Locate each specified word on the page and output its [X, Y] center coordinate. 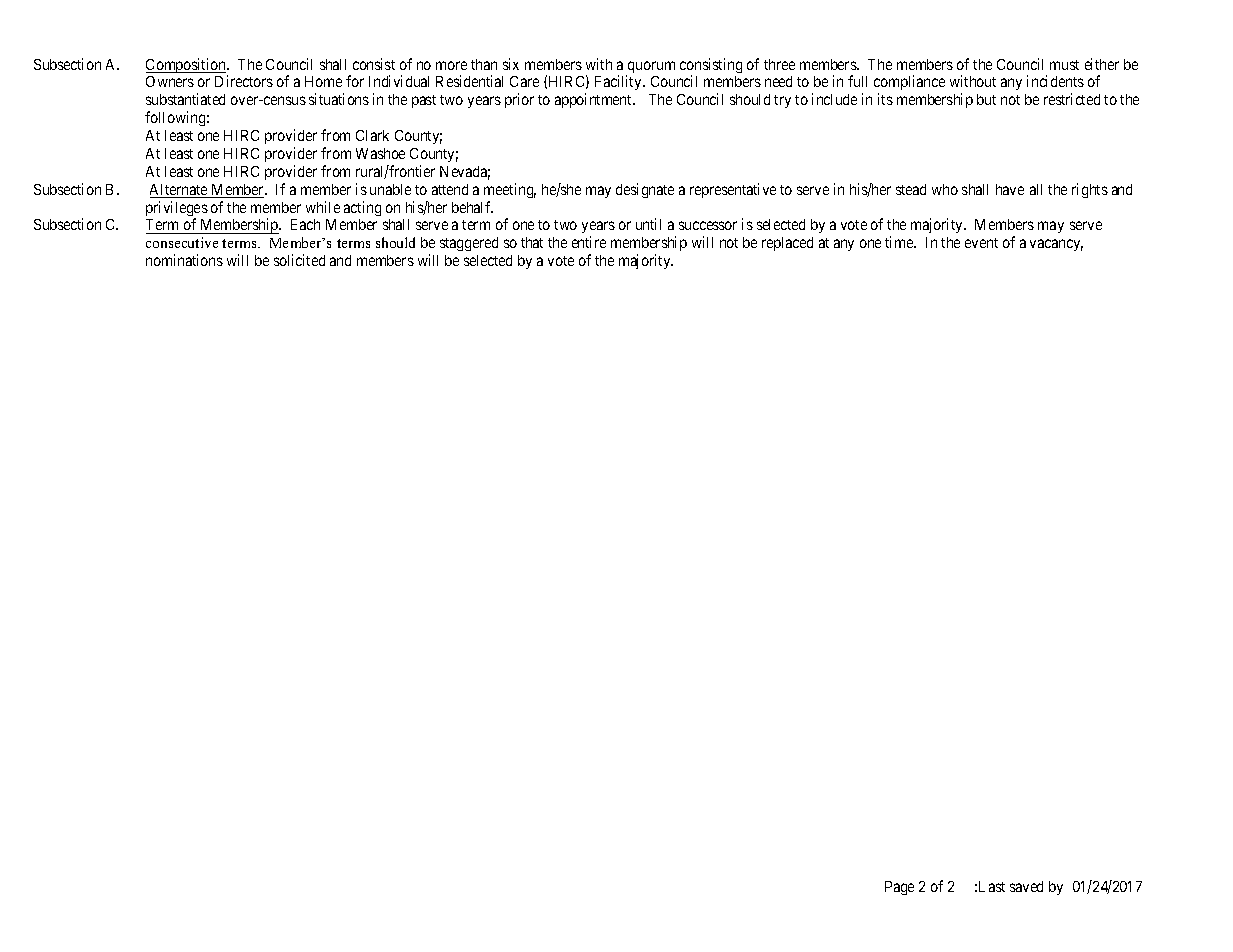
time [900, 242]
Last [992, 886]
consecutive [182, 242]
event [981, 243]
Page [899, 888]
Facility [619, 82]
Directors [244, 81]
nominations [184, 260]
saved [1026, 886]
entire [589, 242]
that [532, 242]
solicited [299, 260]
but [986, 99]
